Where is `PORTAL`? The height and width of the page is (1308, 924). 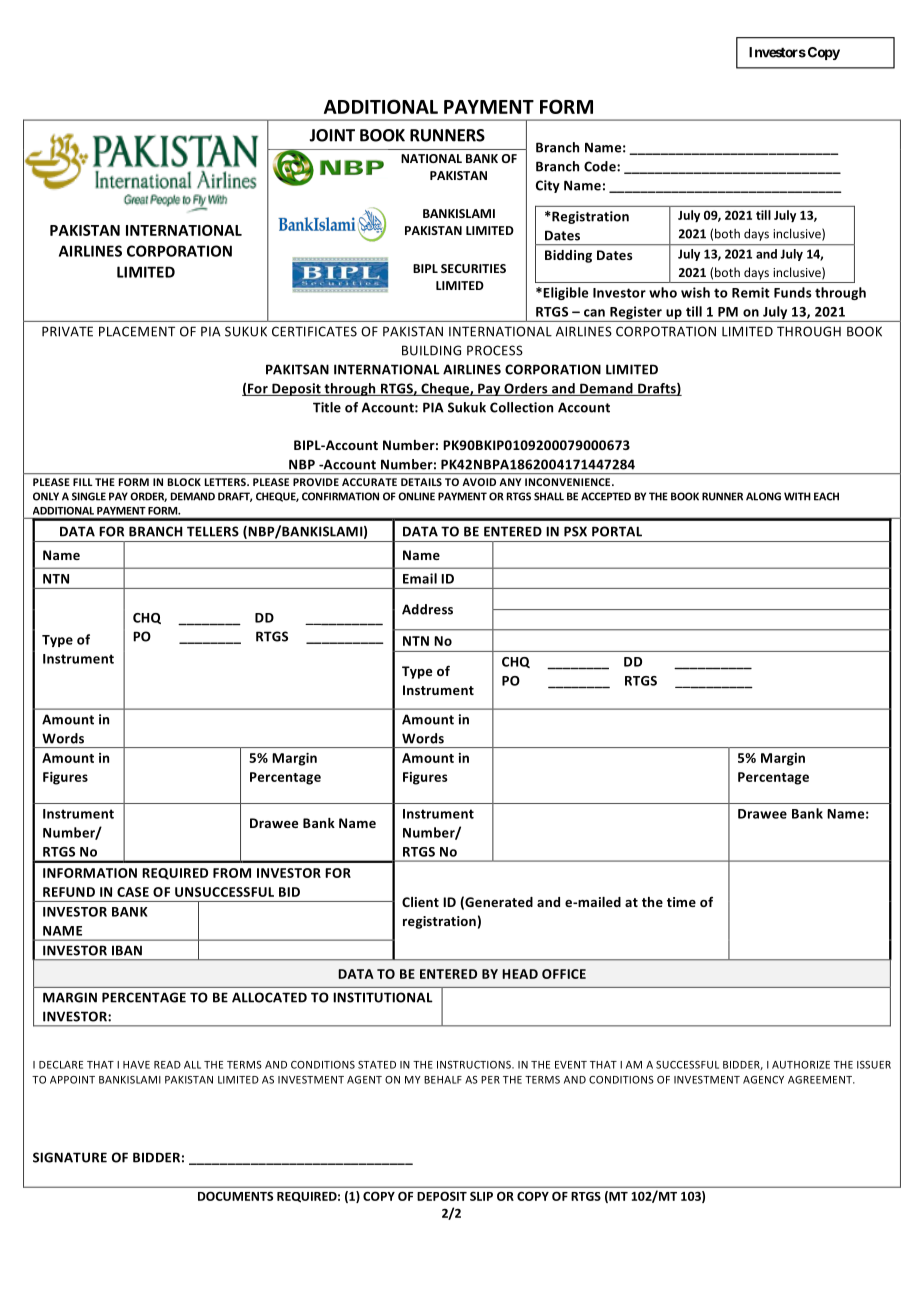 PORTAL is located at coordinates (617, 531).
